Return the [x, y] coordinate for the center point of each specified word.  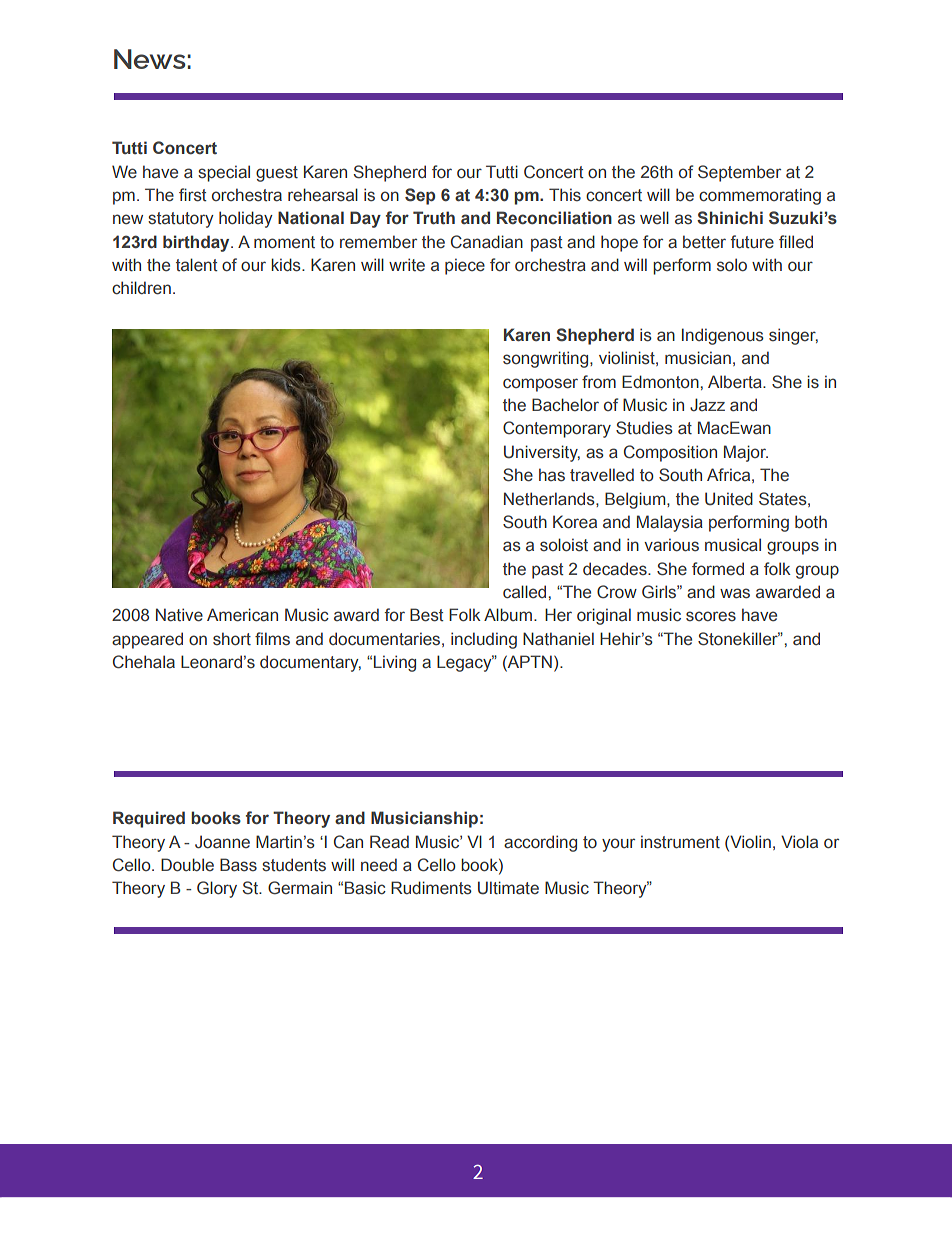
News [150, 59]
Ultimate [508, 888]
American [242, 615]
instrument [680, 842]
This [565, 195]
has [552, 475]
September [739, 173]
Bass [238, 865]
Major [746, 453]
